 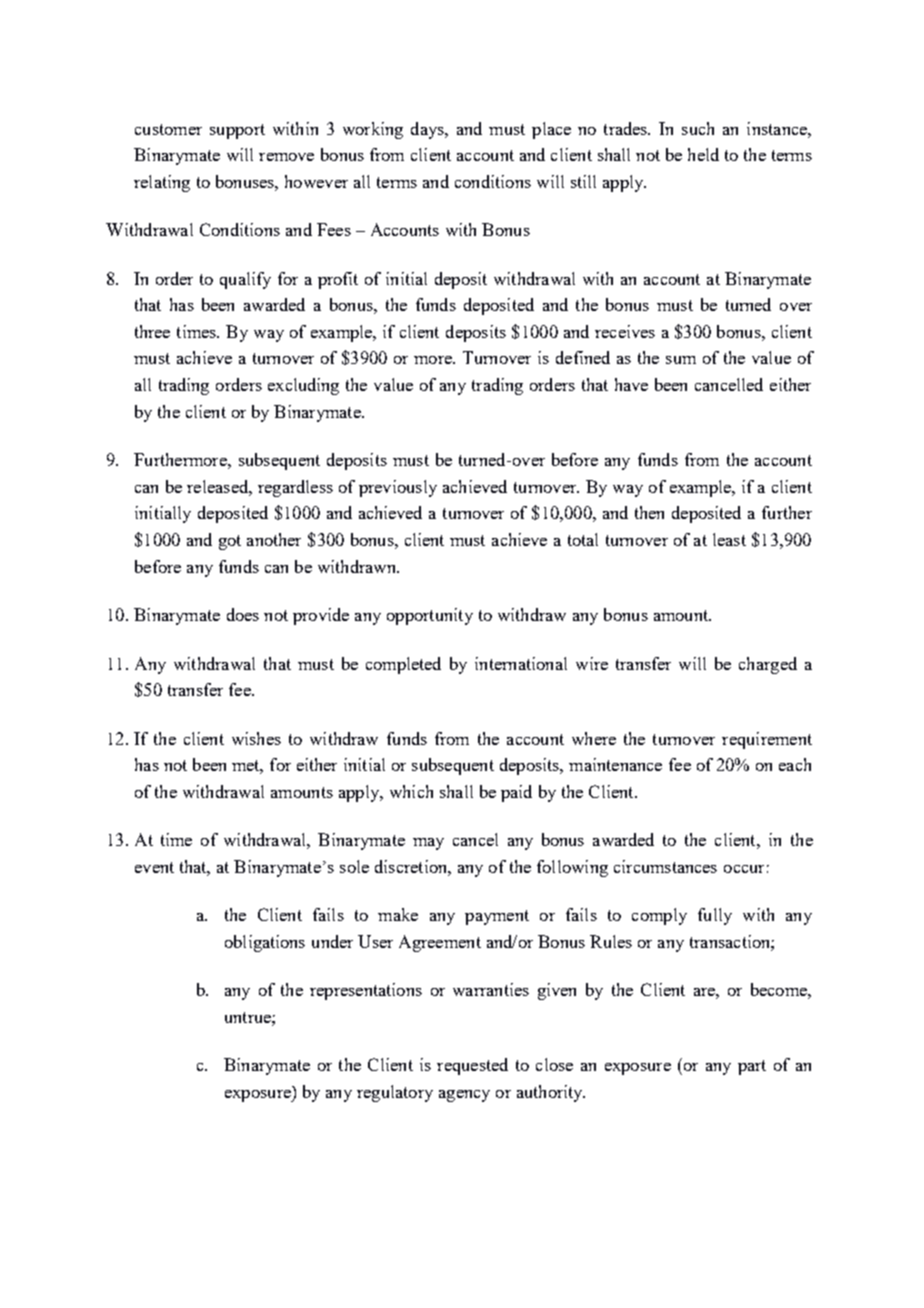 What do you see at coordinates (744, 869) in the screenshot?
I see `occur` at bounding box center [744, 869].
